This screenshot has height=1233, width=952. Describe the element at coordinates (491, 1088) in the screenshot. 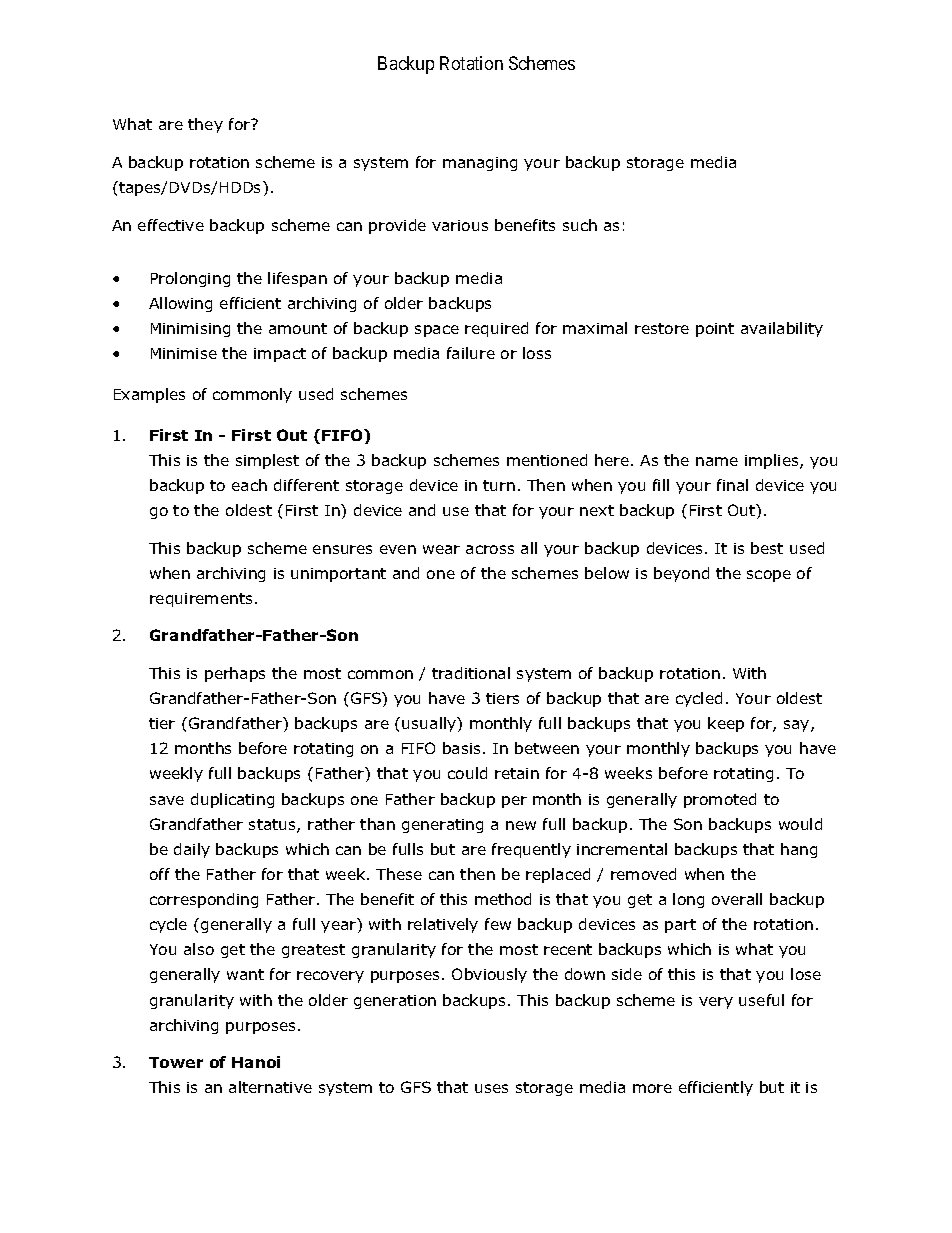

I see `uses` at that location.
